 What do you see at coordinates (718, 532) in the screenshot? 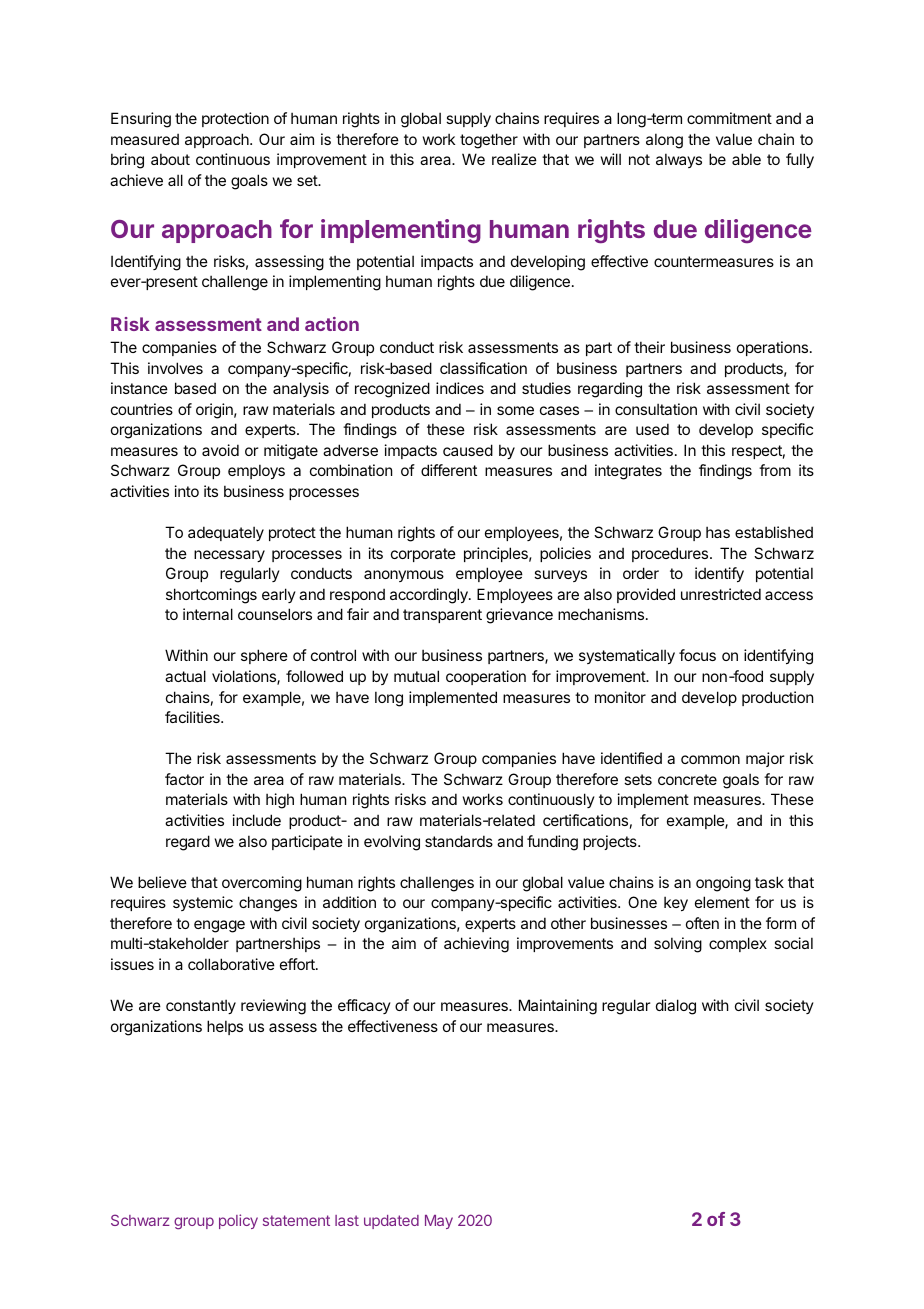
I see `has` at bounding box center [718, 532].
